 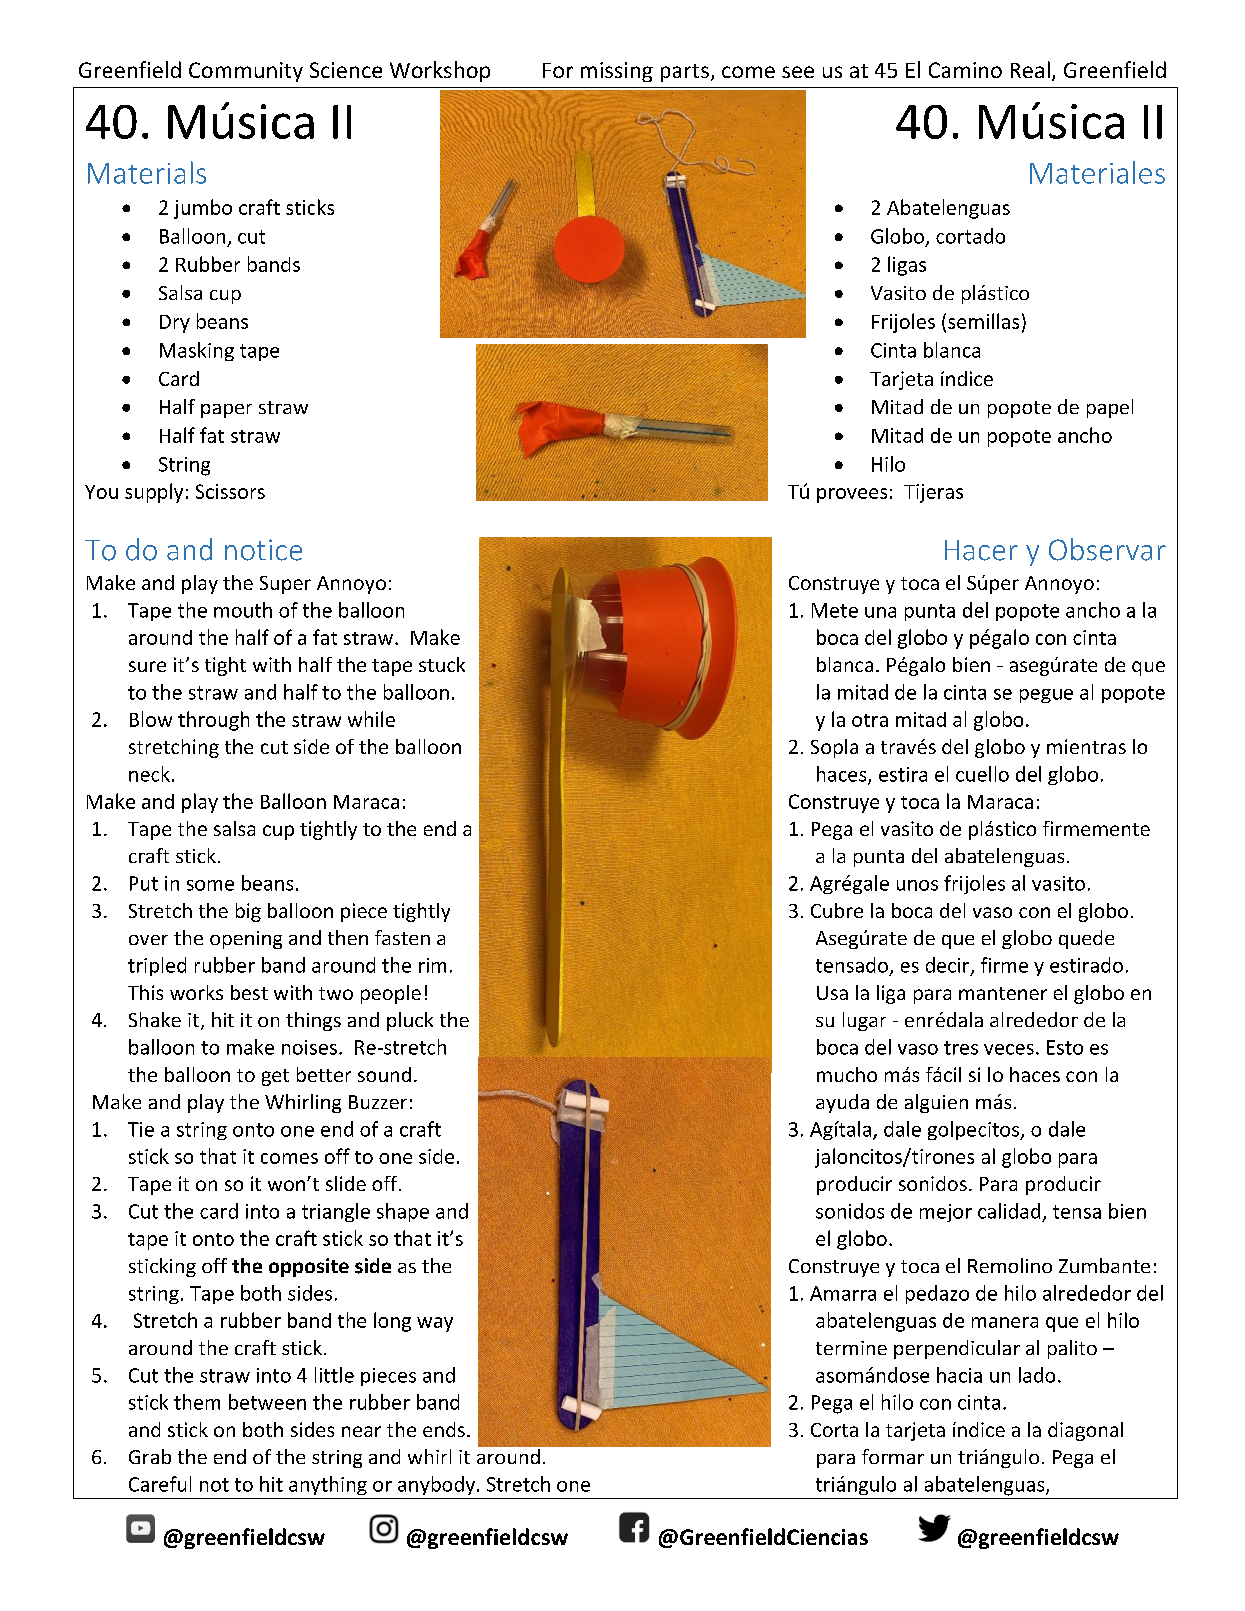 I want to click on them, so click(x=197, y=1402).
